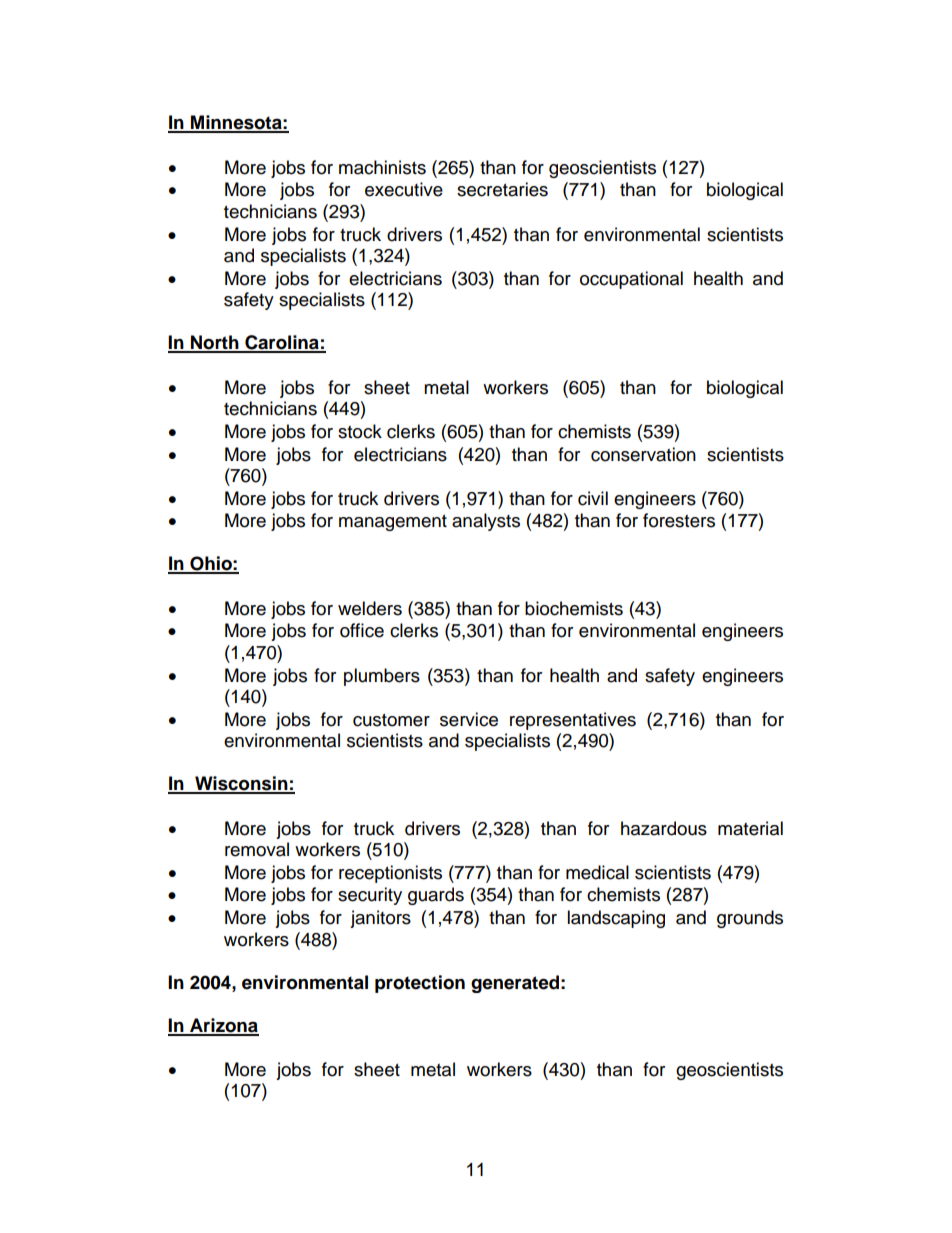 This page has width=952, height=1233. What do you see at coordinates (420, 984) in the page?
I see `protection` at bounding box center [420, 984].
